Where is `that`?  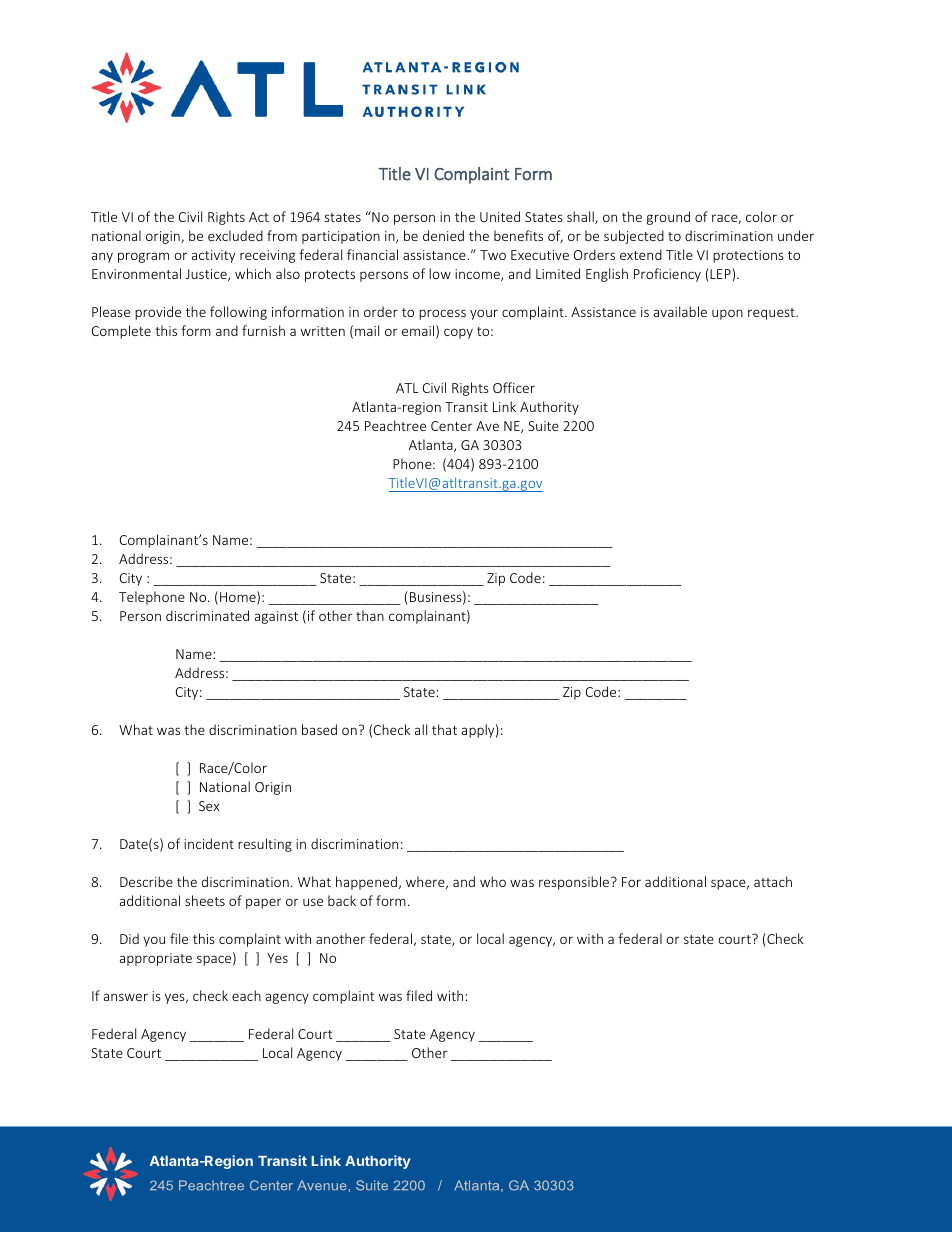 that is located at coordinates (444, 729).
